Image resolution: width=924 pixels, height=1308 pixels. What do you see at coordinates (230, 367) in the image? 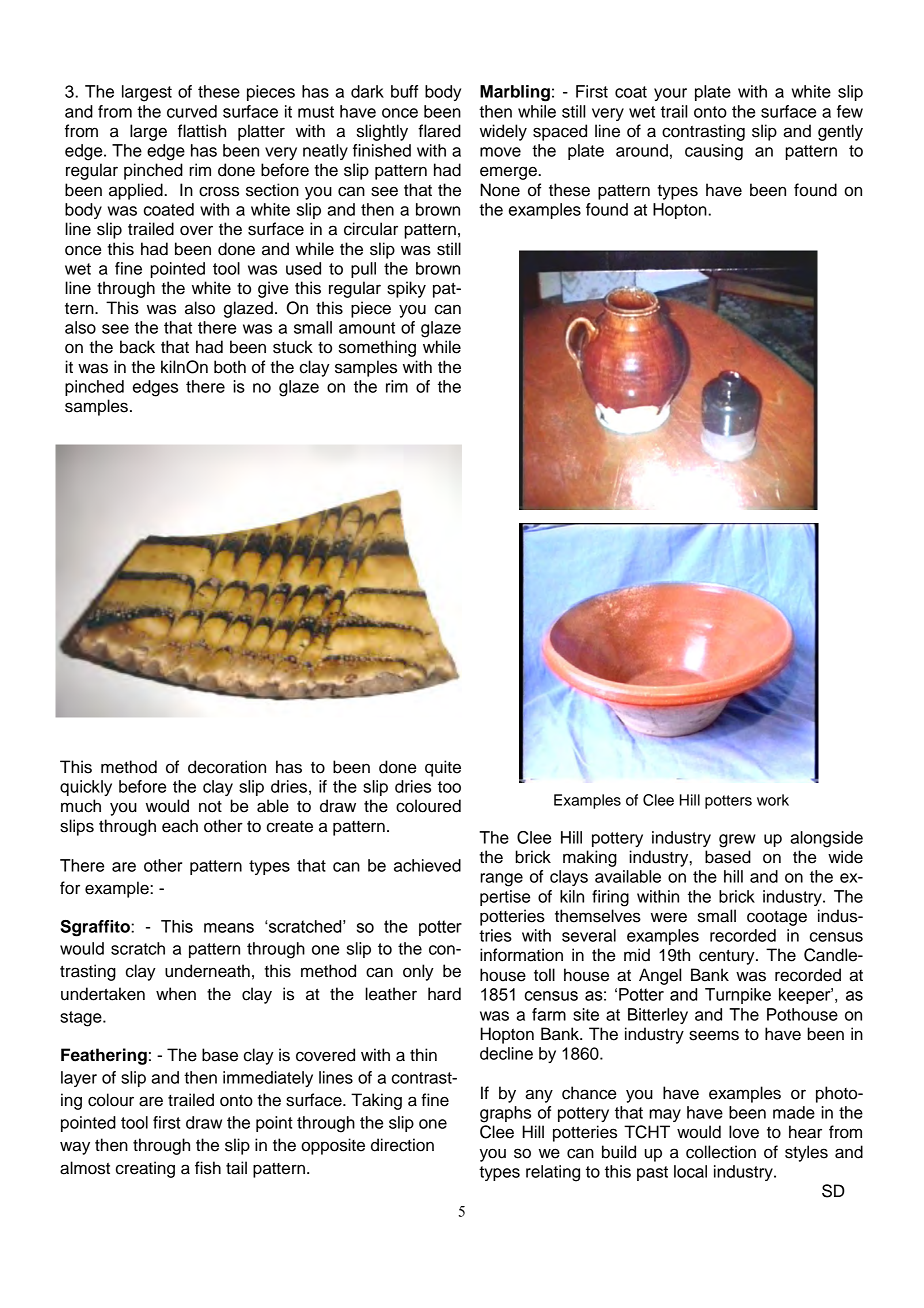
I see `both` at bounding box center [230, 367].
